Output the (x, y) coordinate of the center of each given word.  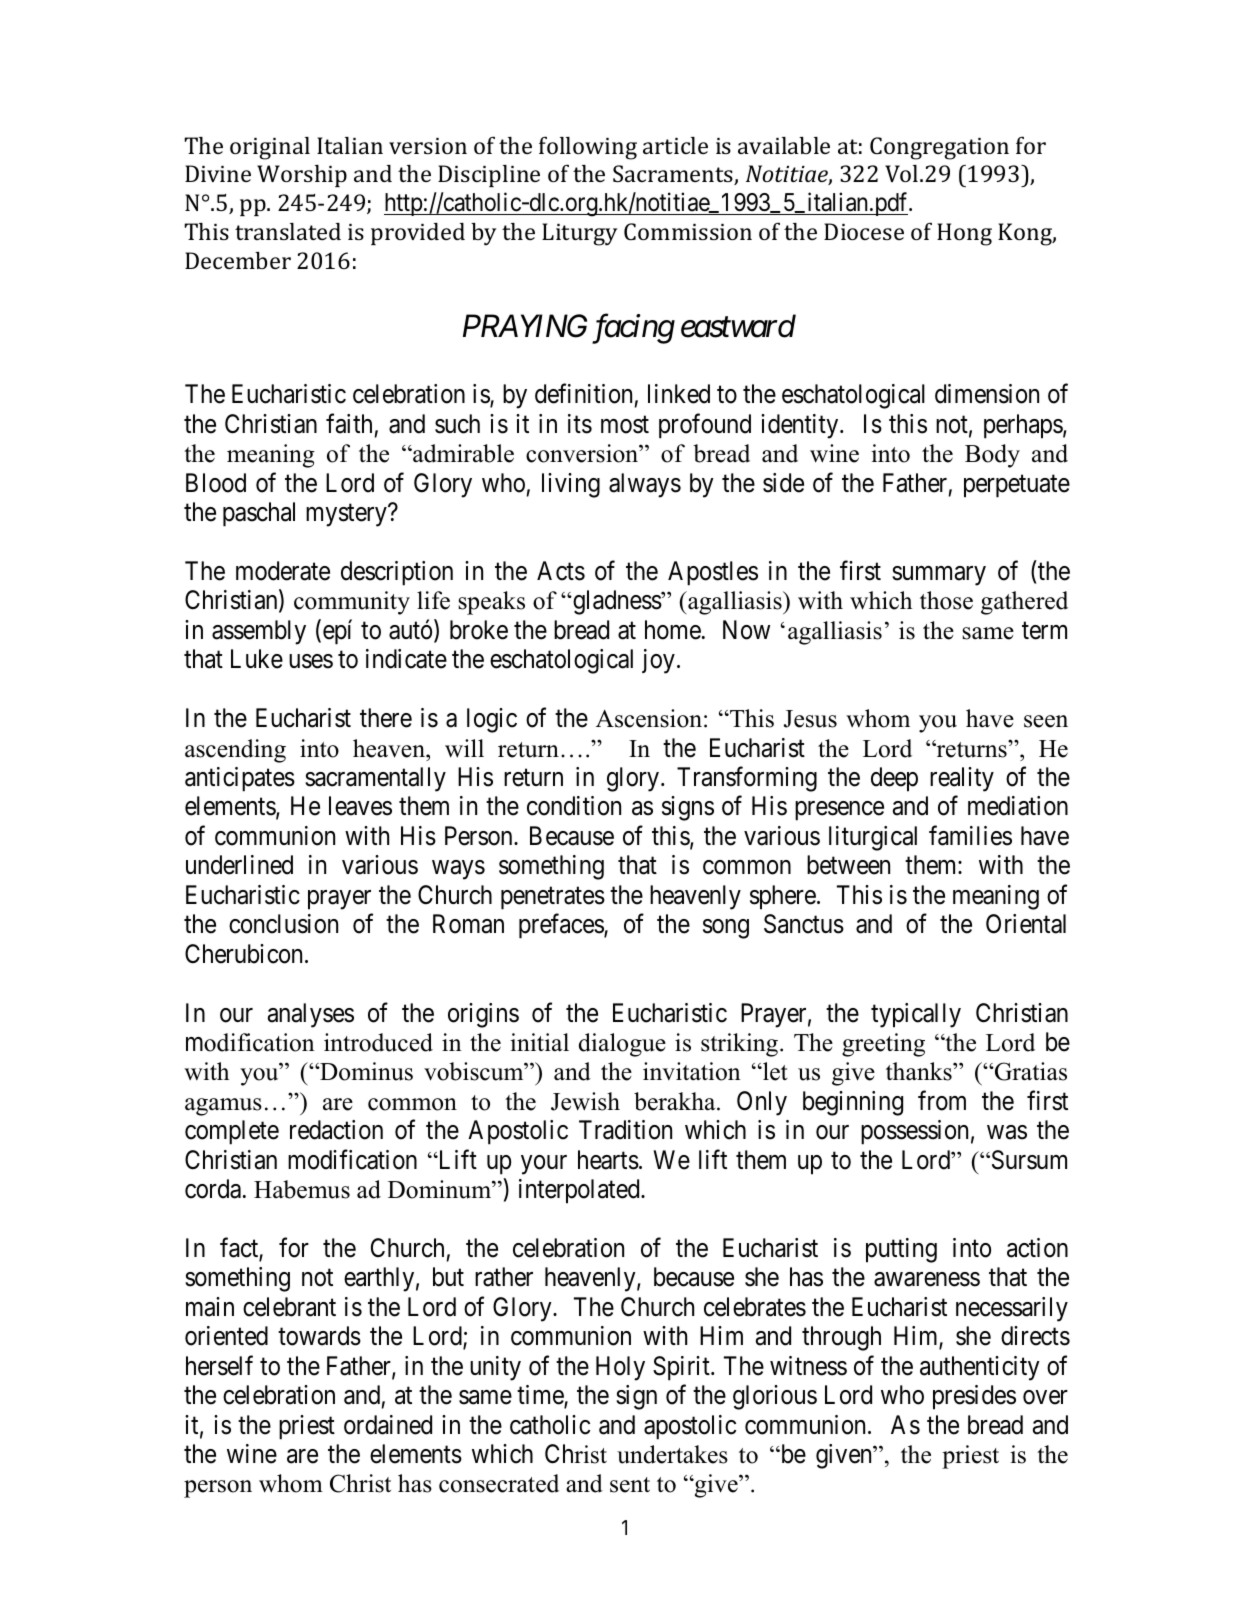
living (571, 485)
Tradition (625, 1130)
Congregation (939, 148)
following (588, 148)
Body (992, 456)
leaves (360, 806)
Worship (302, 176)
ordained (388, 1425)
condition (574, 806)
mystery (347, 515)
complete (232, 1132)
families (970, 835)
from (942, 1100)
